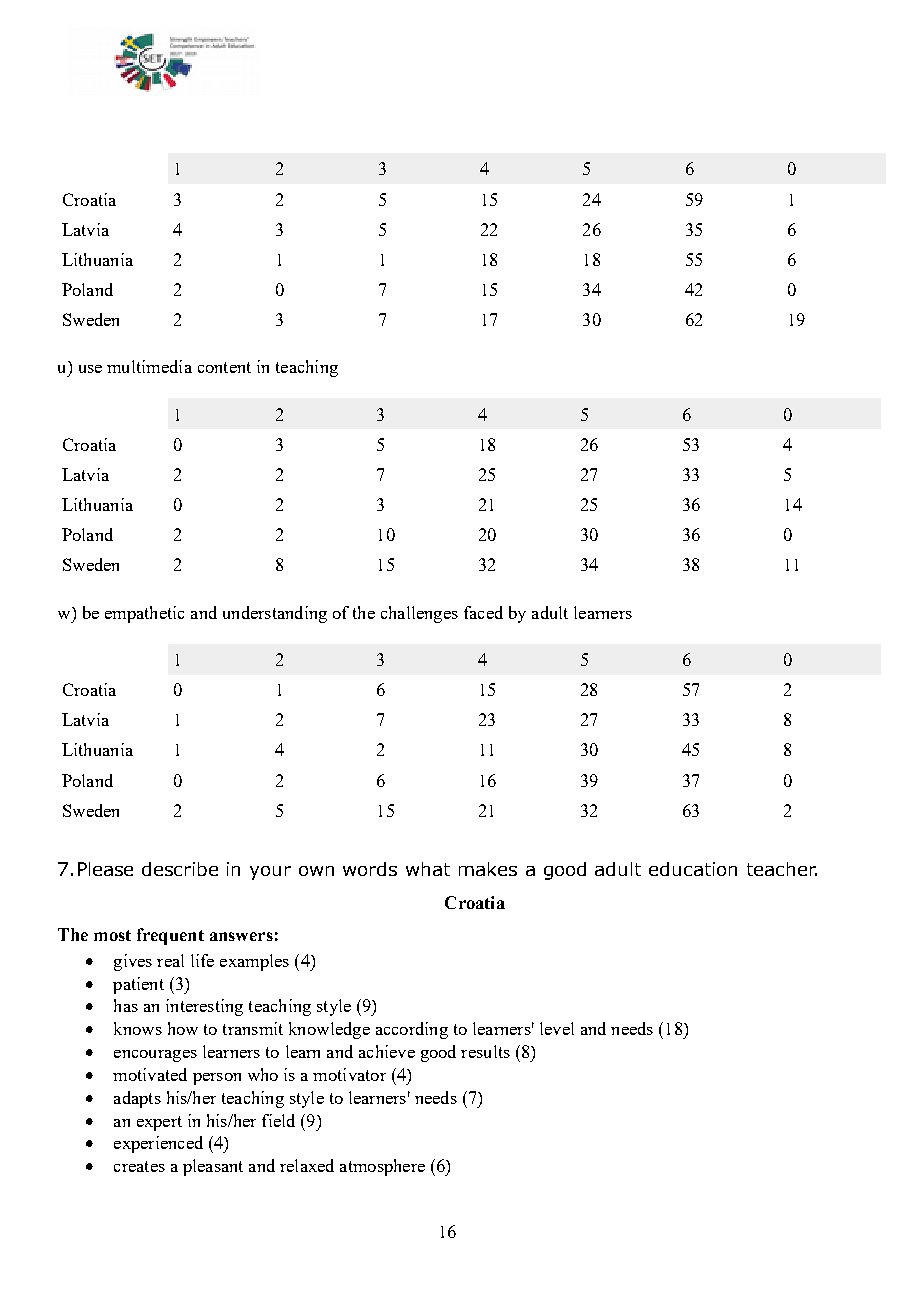 The width and height of the screenshot is (924, 1308). Describe the element at coordinates (158, 1144) in the screenshot. I see `experienced` at that location.
